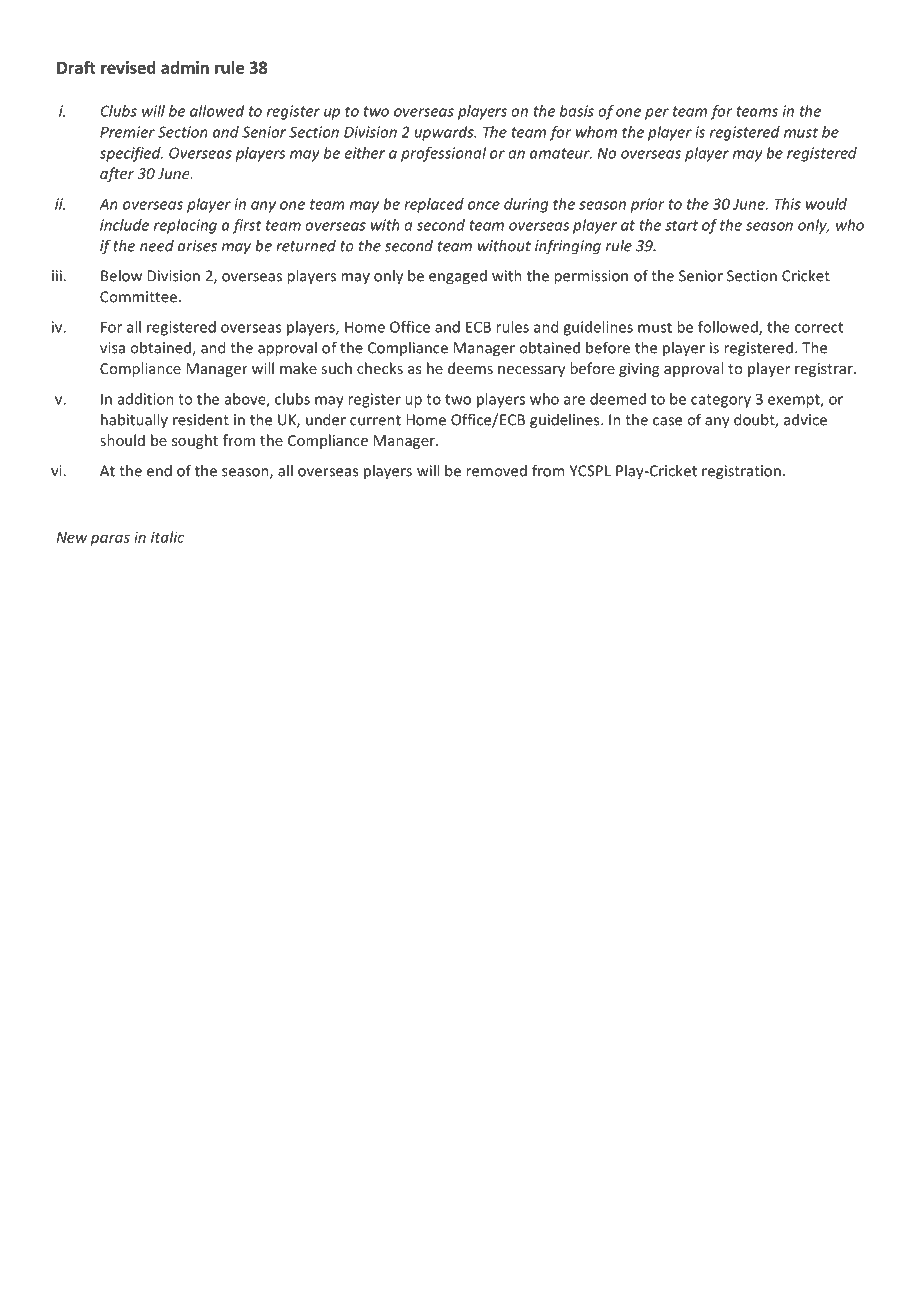 The width and height of the page is (924, 1308). Describe the element at coordinates (138, 297) in the page. I see `Committee` at that location.
